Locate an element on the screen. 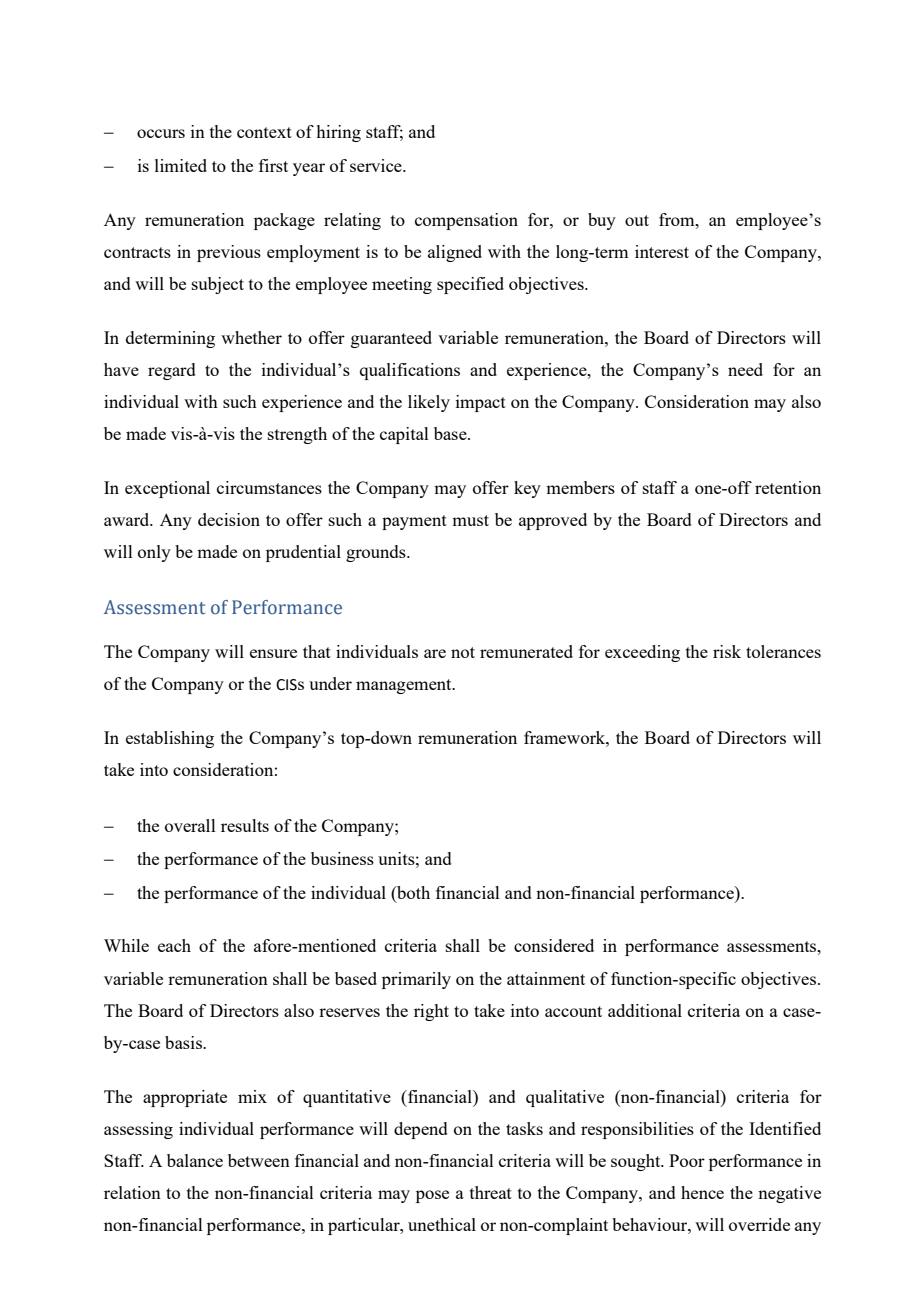 The width and height of the screenshot is (924, 1309). both is located at coordinates (412, 892).
